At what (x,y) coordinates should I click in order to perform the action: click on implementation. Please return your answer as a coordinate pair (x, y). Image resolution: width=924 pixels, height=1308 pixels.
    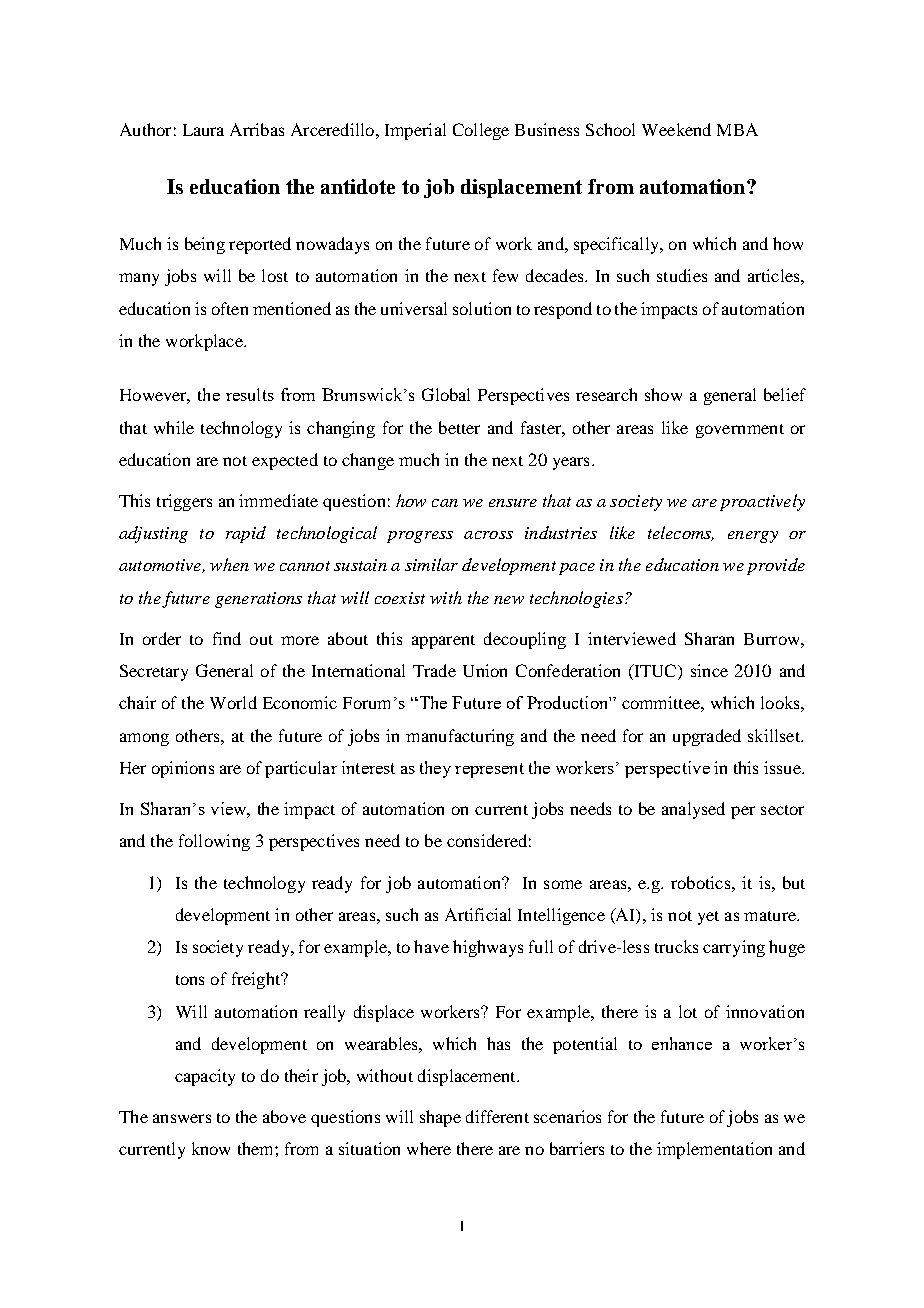
    Looking at the image, I should click on (714, 1150).
